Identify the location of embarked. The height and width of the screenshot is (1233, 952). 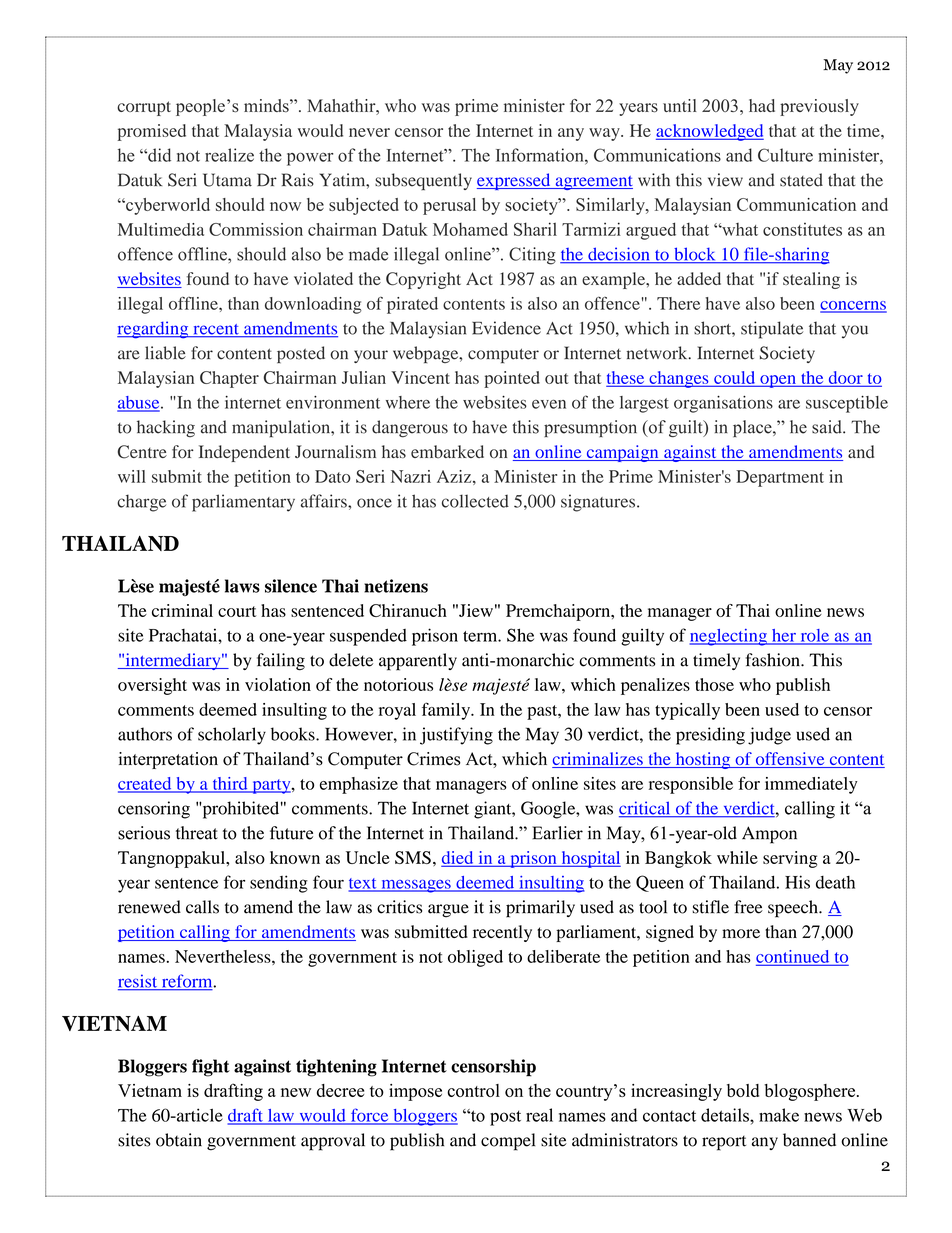
(447, 451).
